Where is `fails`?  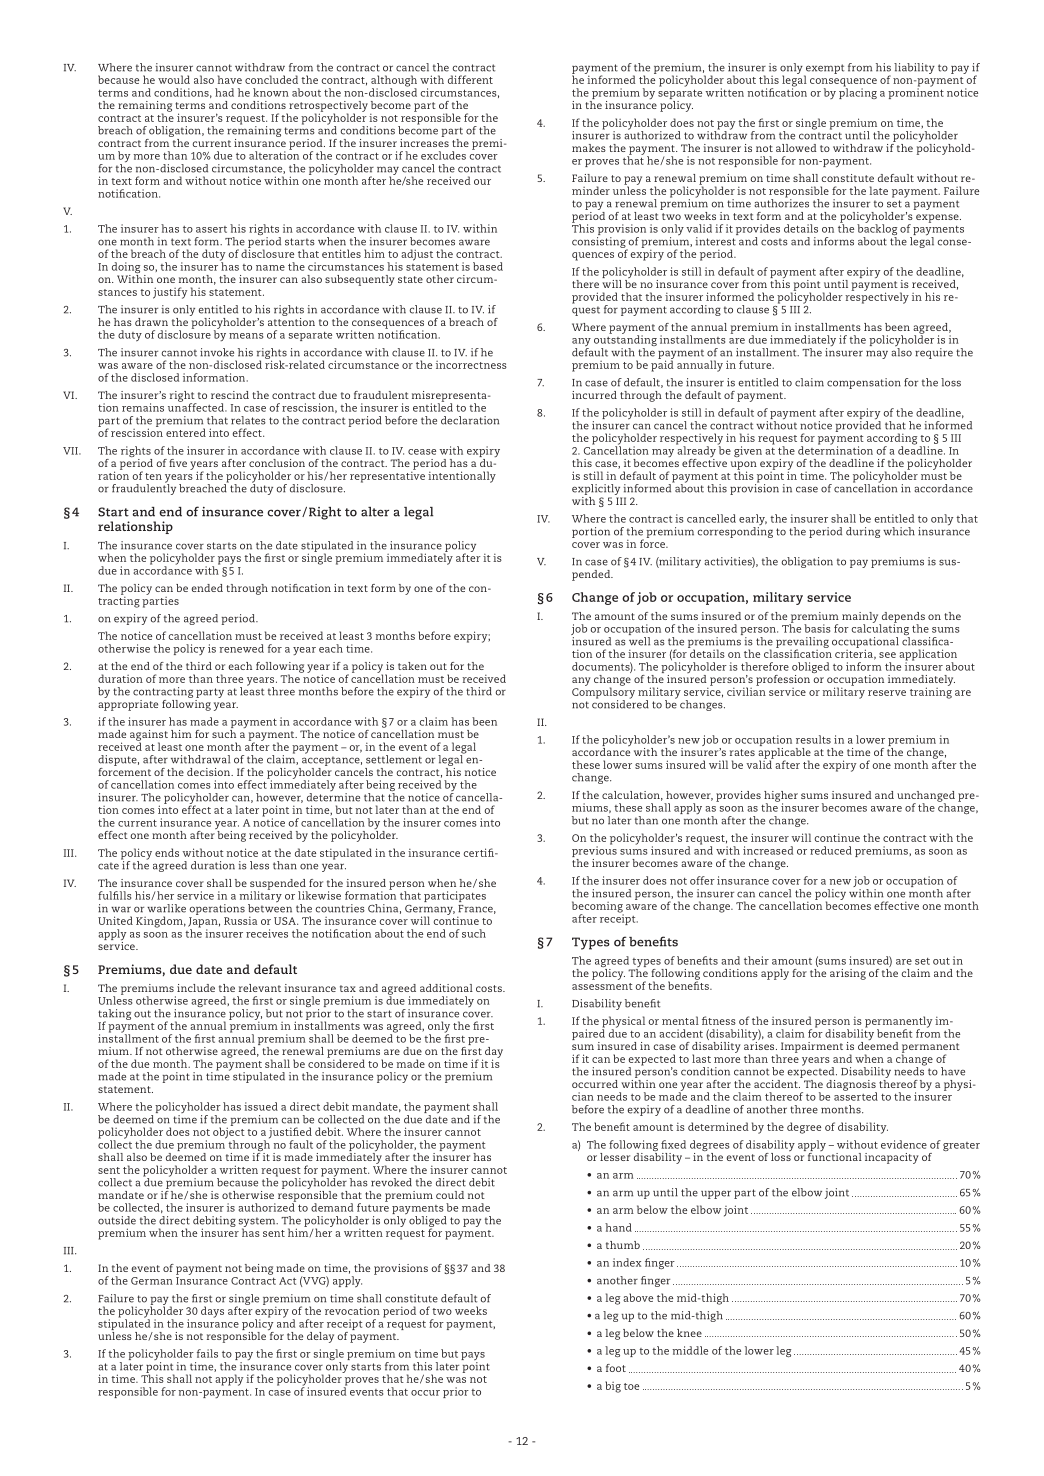 fails is located at coordinates (207, 1353).
